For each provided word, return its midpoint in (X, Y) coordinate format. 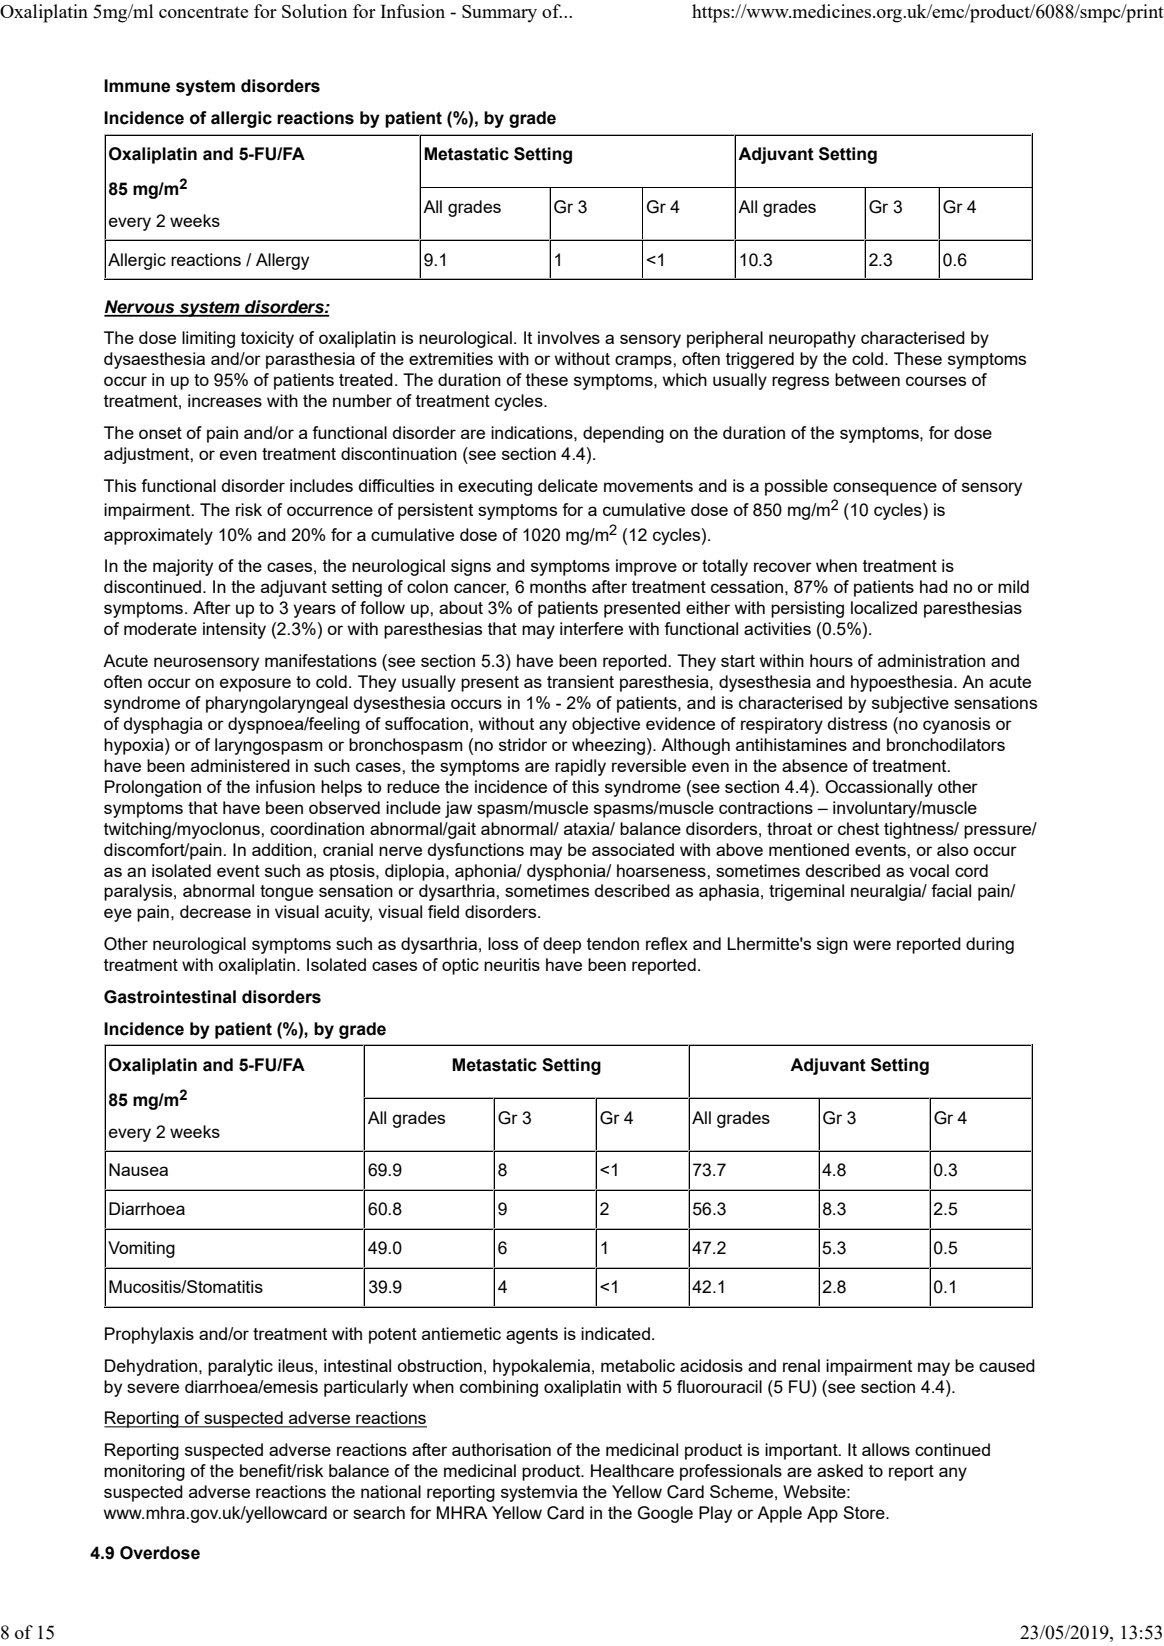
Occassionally (879, 788)
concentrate (203, 12)
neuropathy (812, 339)
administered (240, 765)
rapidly (580, 767)
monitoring (144, 1472)
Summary (499, 14)
